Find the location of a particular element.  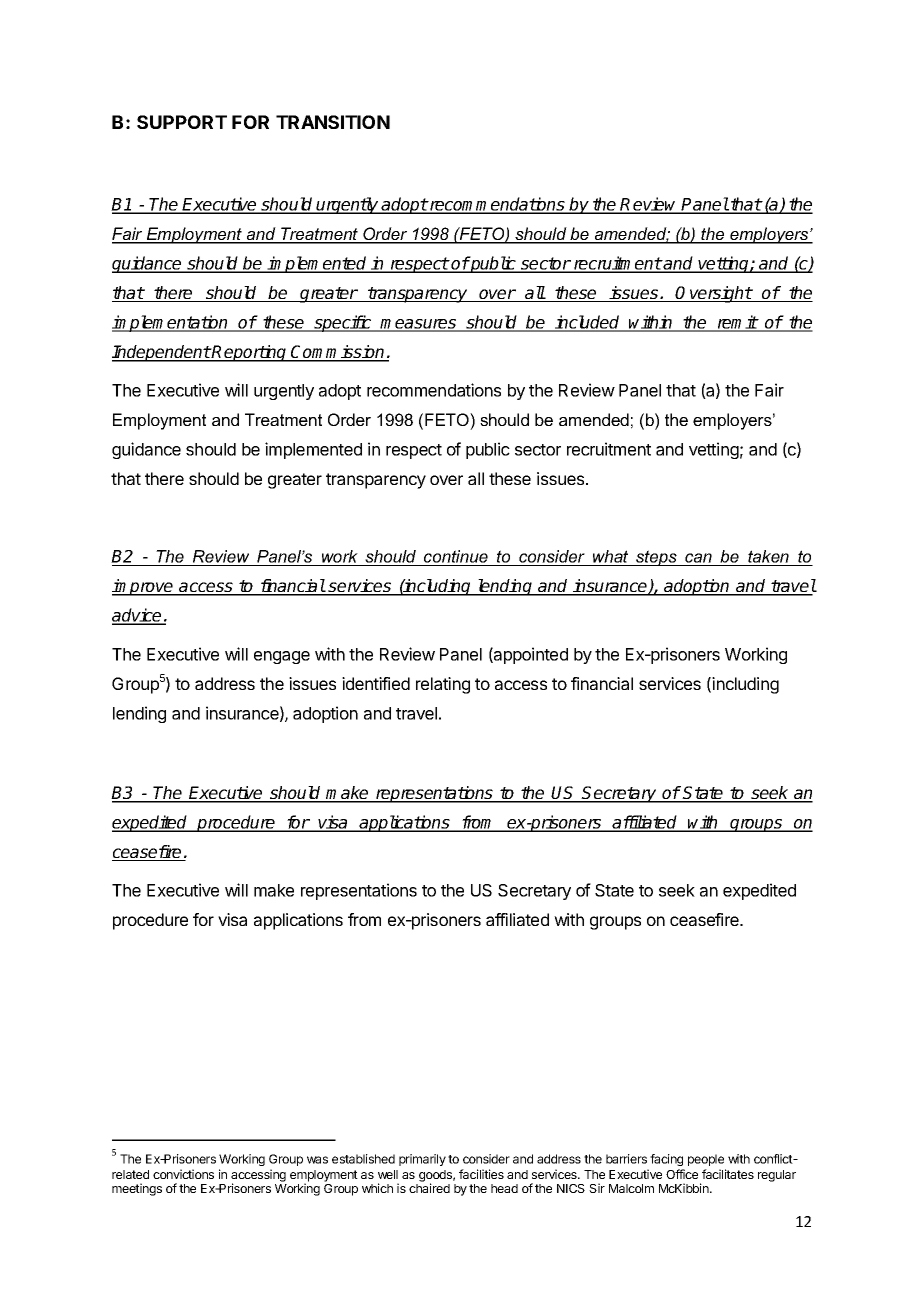

can is located at coordinates (698, 559).
